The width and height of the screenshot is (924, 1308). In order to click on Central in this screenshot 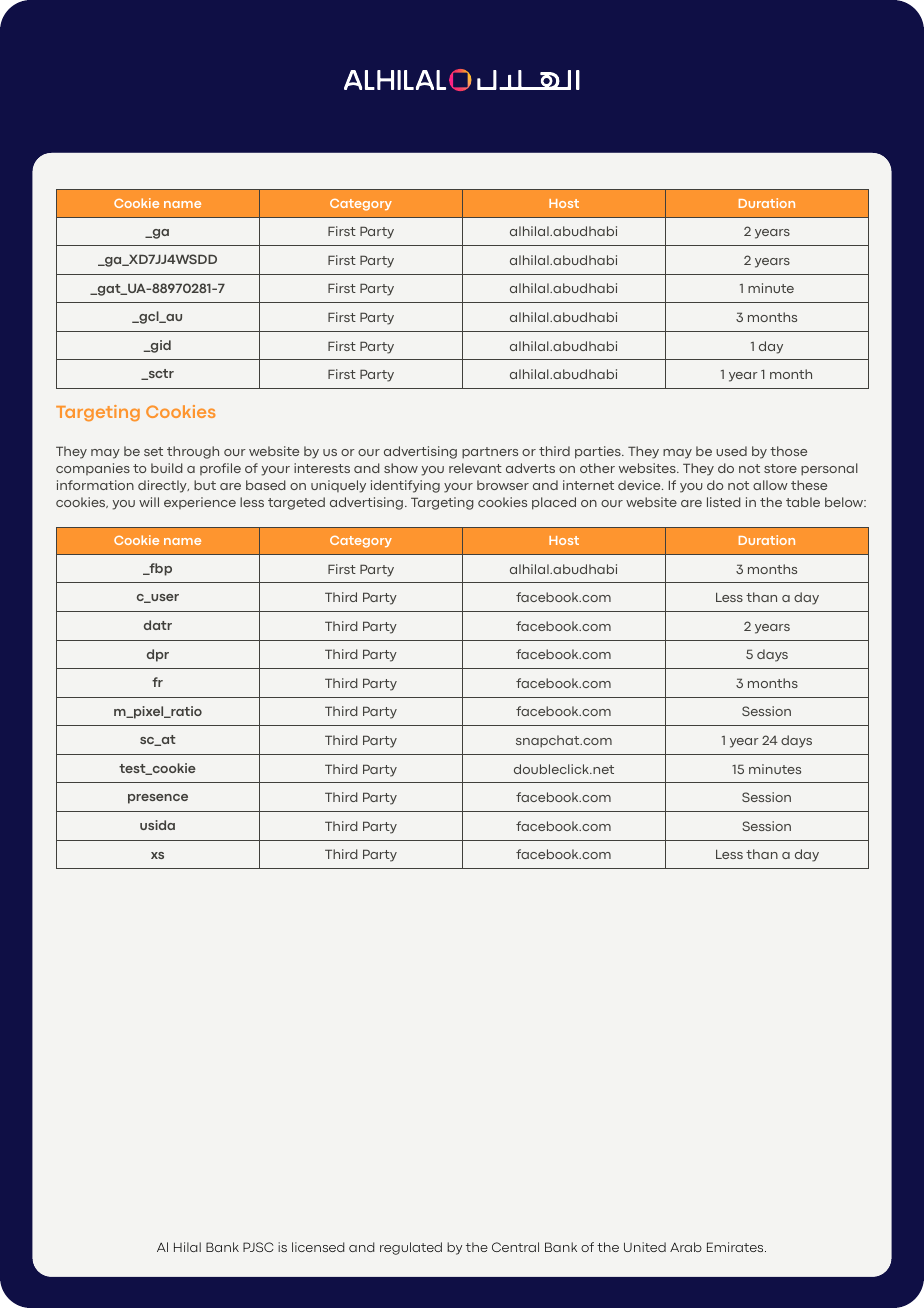, I will do `click(515, 1247)`.
